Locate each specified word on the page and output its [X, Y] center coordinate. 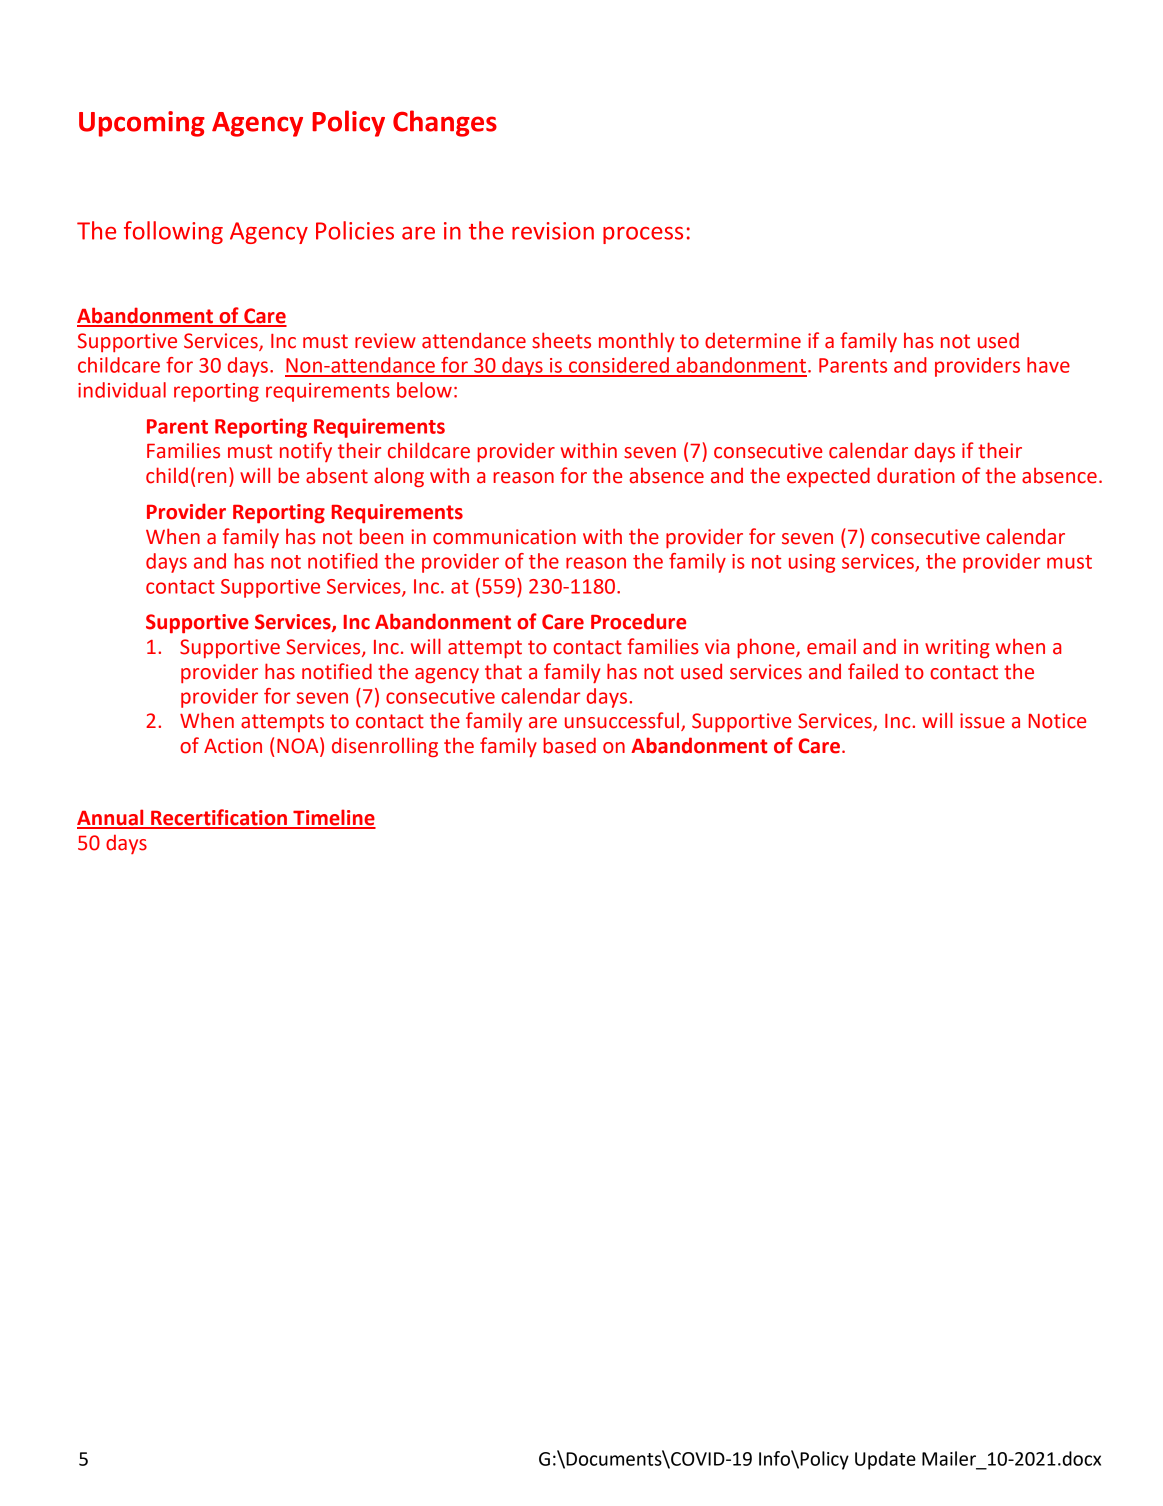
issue [982, 721]
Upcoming [142, 124]
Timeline [333, 818]
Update [885, 1460]
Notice [1057, 721]
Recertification [219, 818]
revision [553, 231]
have [1048, 365]
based [569, 745]
